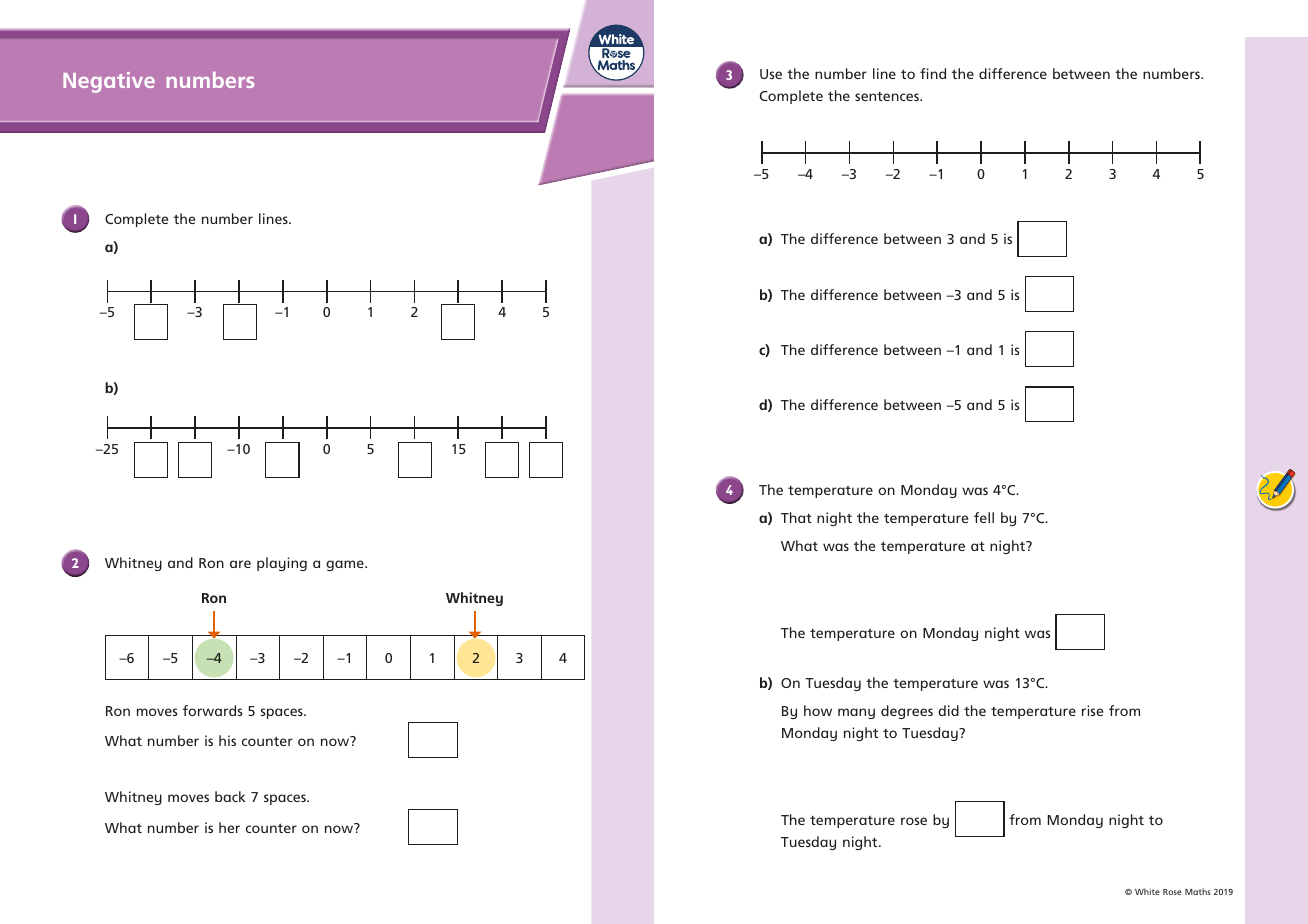 This page has width=1308, height=924. I want to click on Negative, so click(109, 82).
